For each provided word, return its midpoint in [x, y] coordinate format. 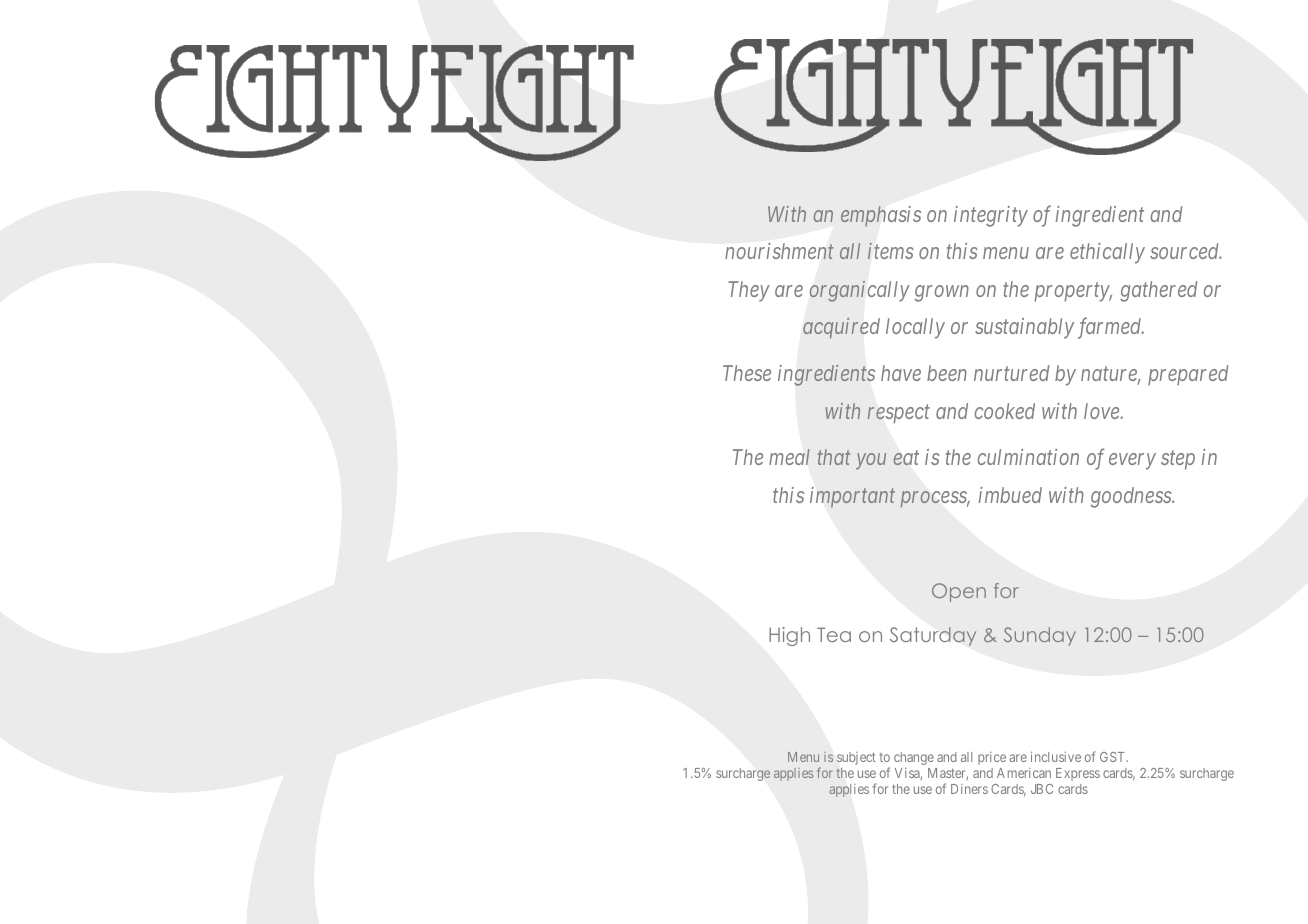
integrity [991, 216]
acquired [841, 328]
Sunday [1040, 636]
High [789, 636]
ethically [1107, 253]
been [947, 373]
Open [959, 592]
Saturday [933, 636]
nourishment [779, 251]
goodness [1132, 497]
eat [906, 458]
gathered [1158, 291]
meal [789, 457]
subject [856, 758]
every [1132, 462]
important [852, 497]
